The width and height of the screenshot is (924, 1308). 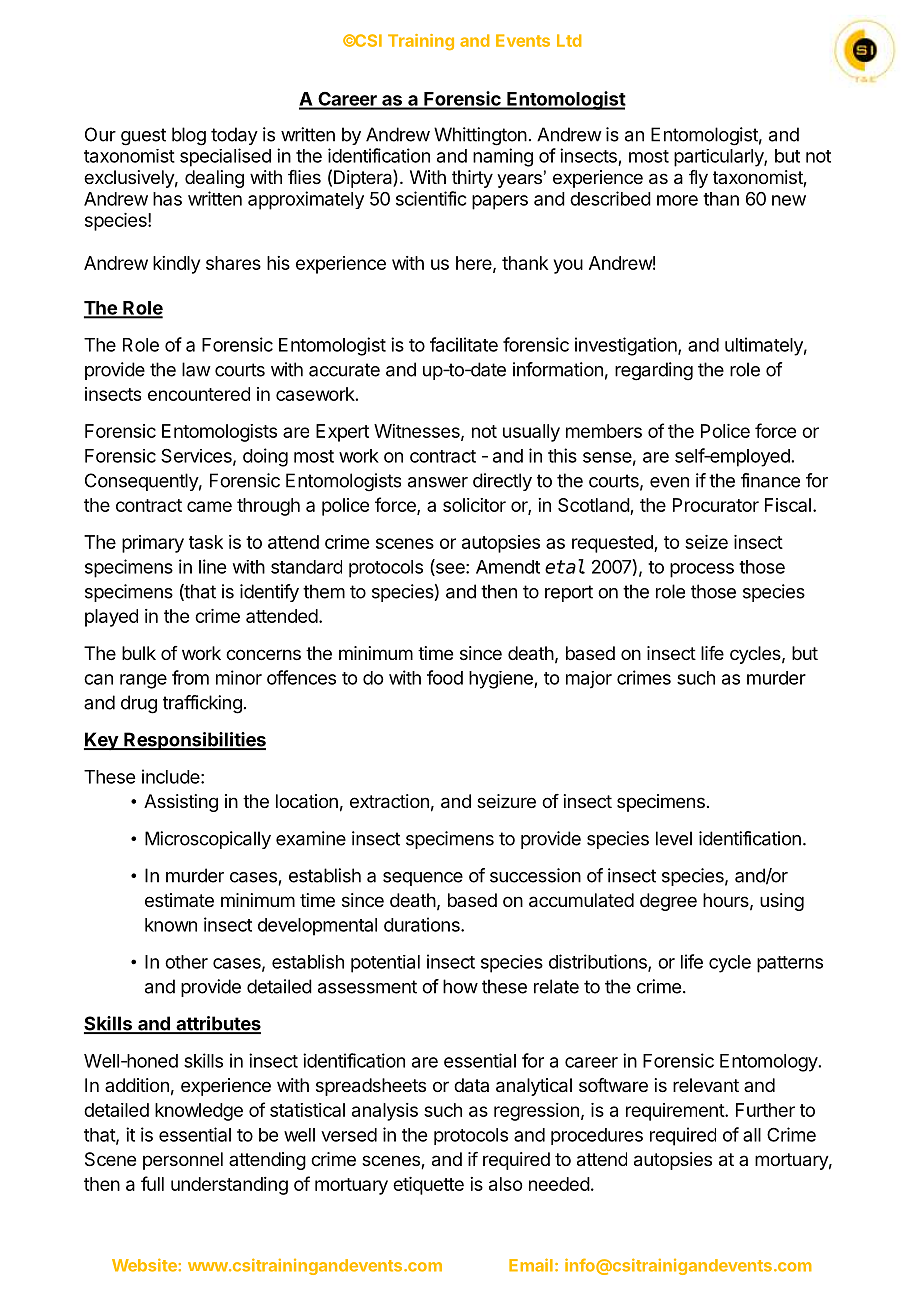 I want to click on answer, so click(x=438, y=482).
